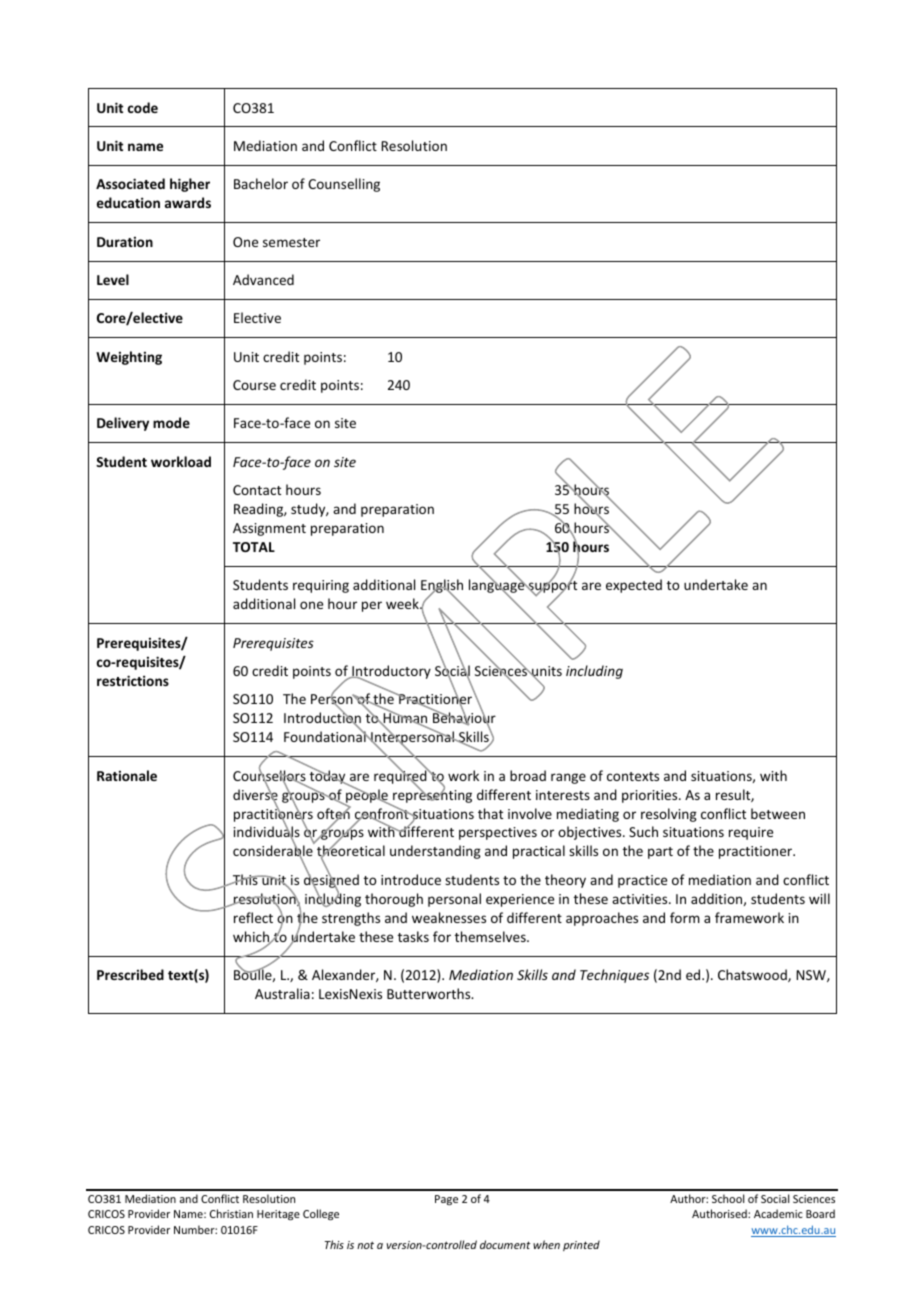 This screenshot has width=924, height=1308. I want to click on Counselling, so click(344, 185).
